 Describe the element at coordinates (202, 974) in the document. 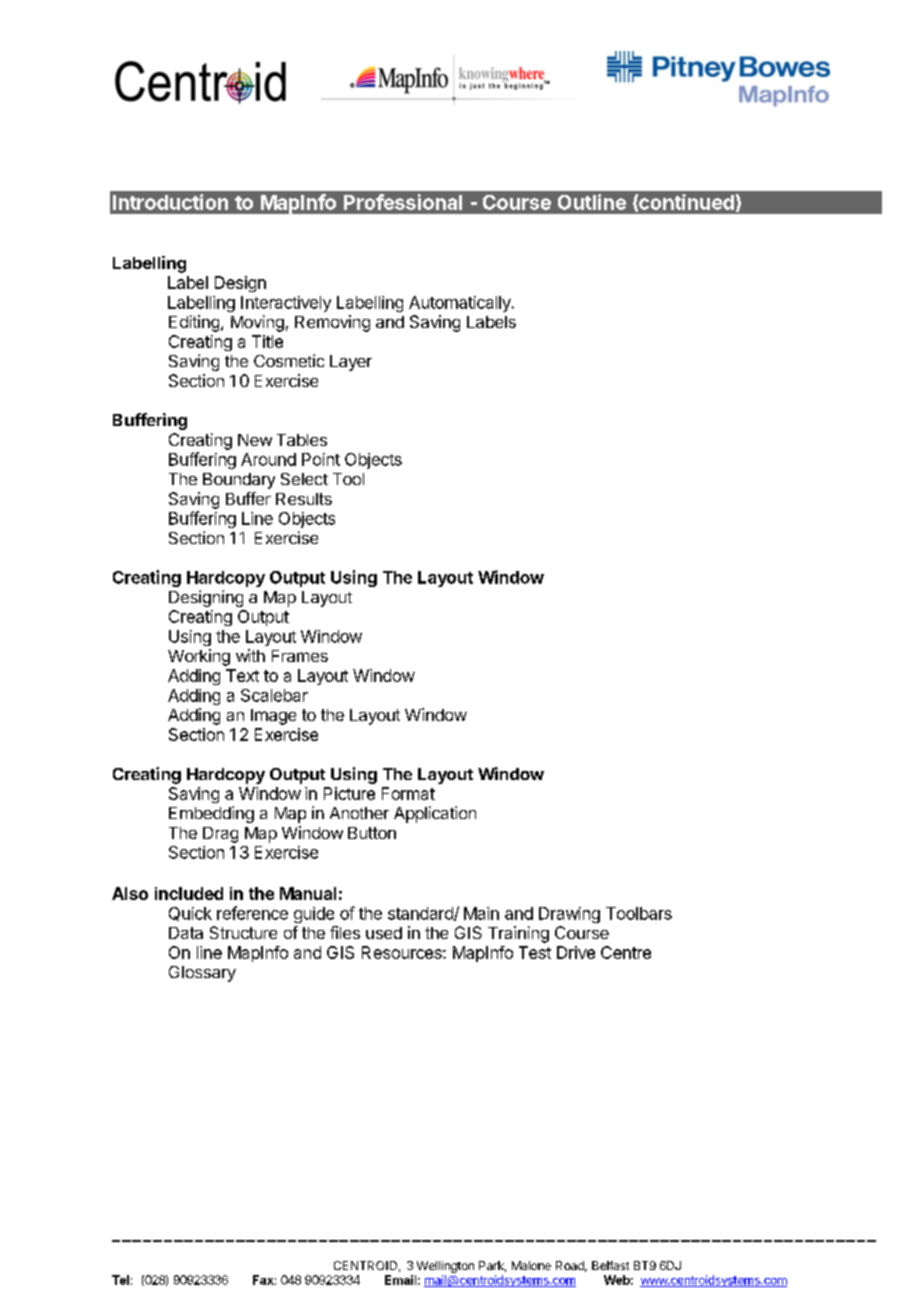

I see `Glossary` at that location.
